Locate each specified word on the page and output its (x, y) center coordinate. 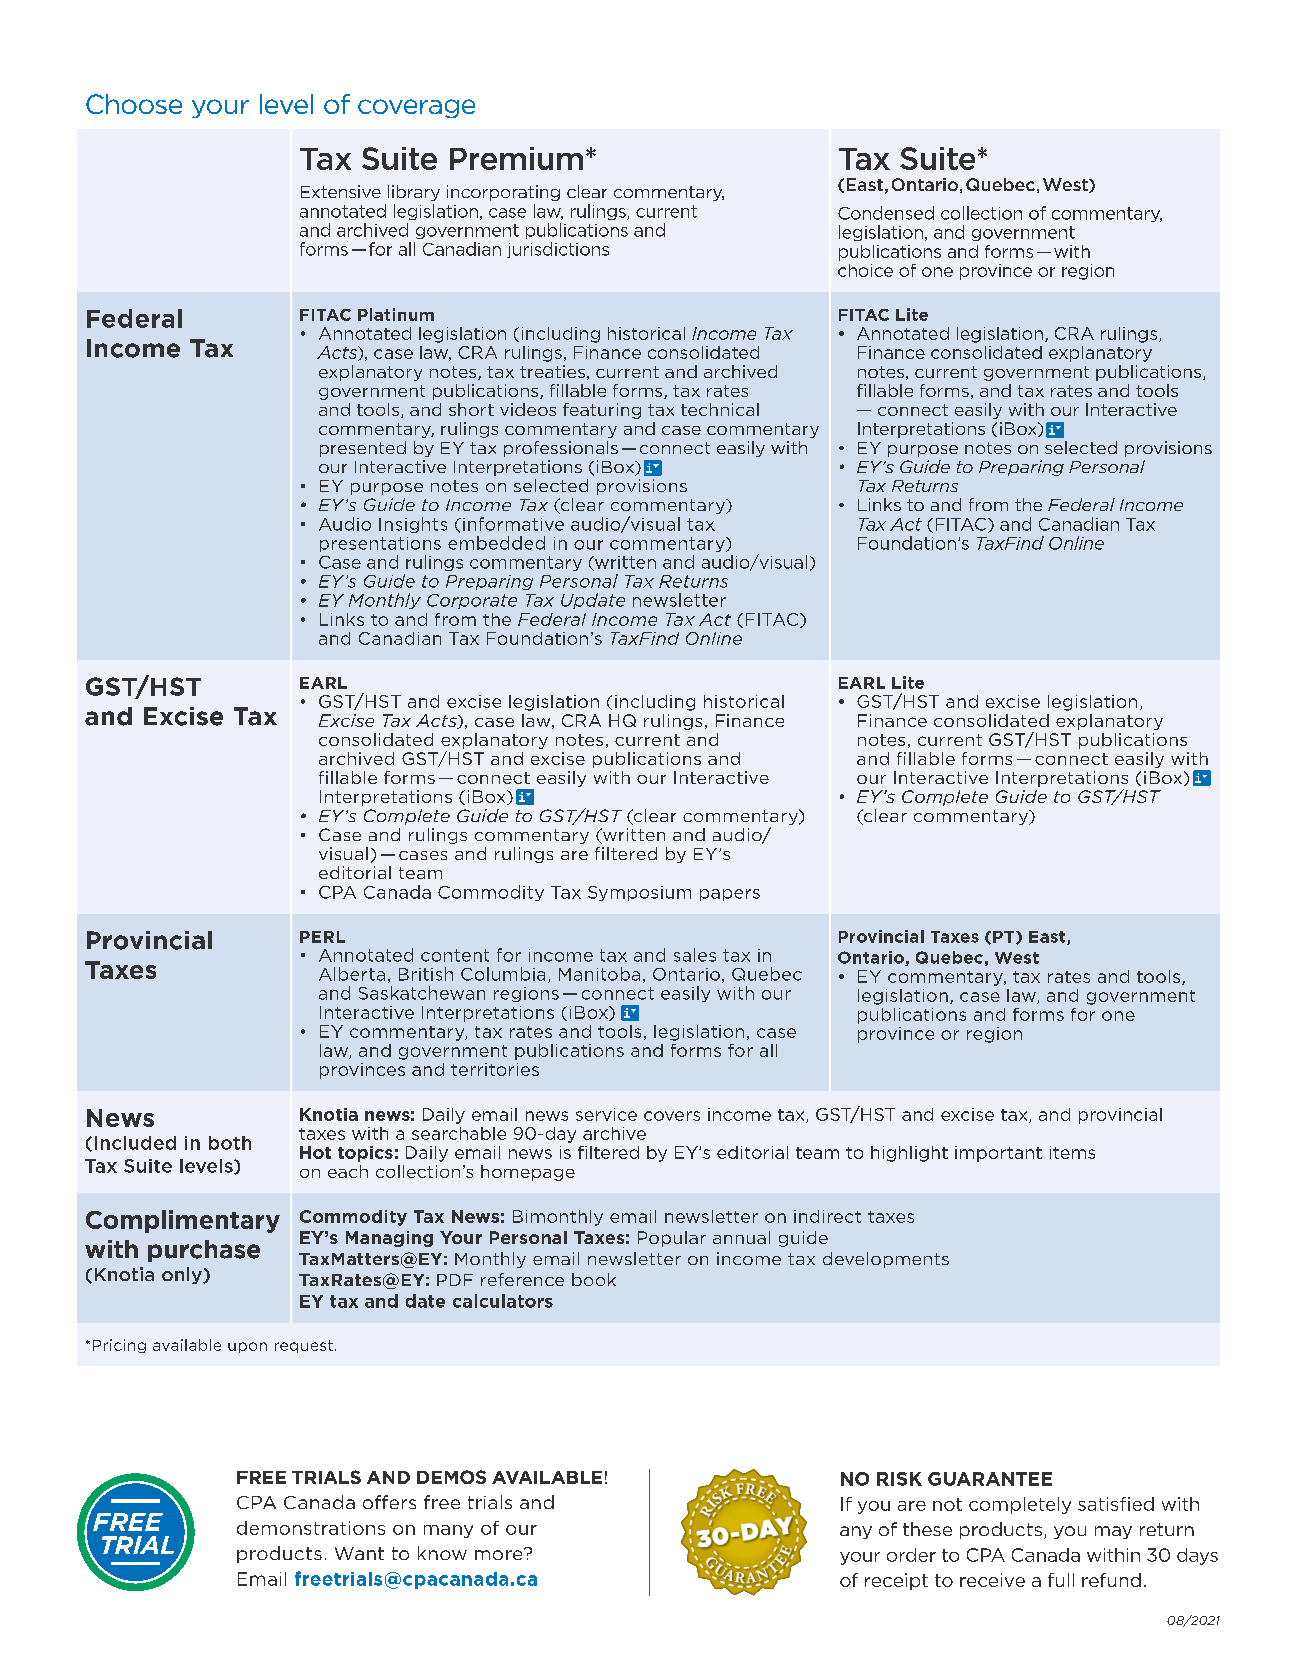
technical (720, 409)
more (500, 1554)
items (1072, 1152)
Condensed (886, 213)
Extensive (341, 191)
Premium (516, 158)
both (230, 1143)
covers (672, 1116)
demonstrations (311, 1528)
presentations (380, 544)
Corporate (472, 601)
